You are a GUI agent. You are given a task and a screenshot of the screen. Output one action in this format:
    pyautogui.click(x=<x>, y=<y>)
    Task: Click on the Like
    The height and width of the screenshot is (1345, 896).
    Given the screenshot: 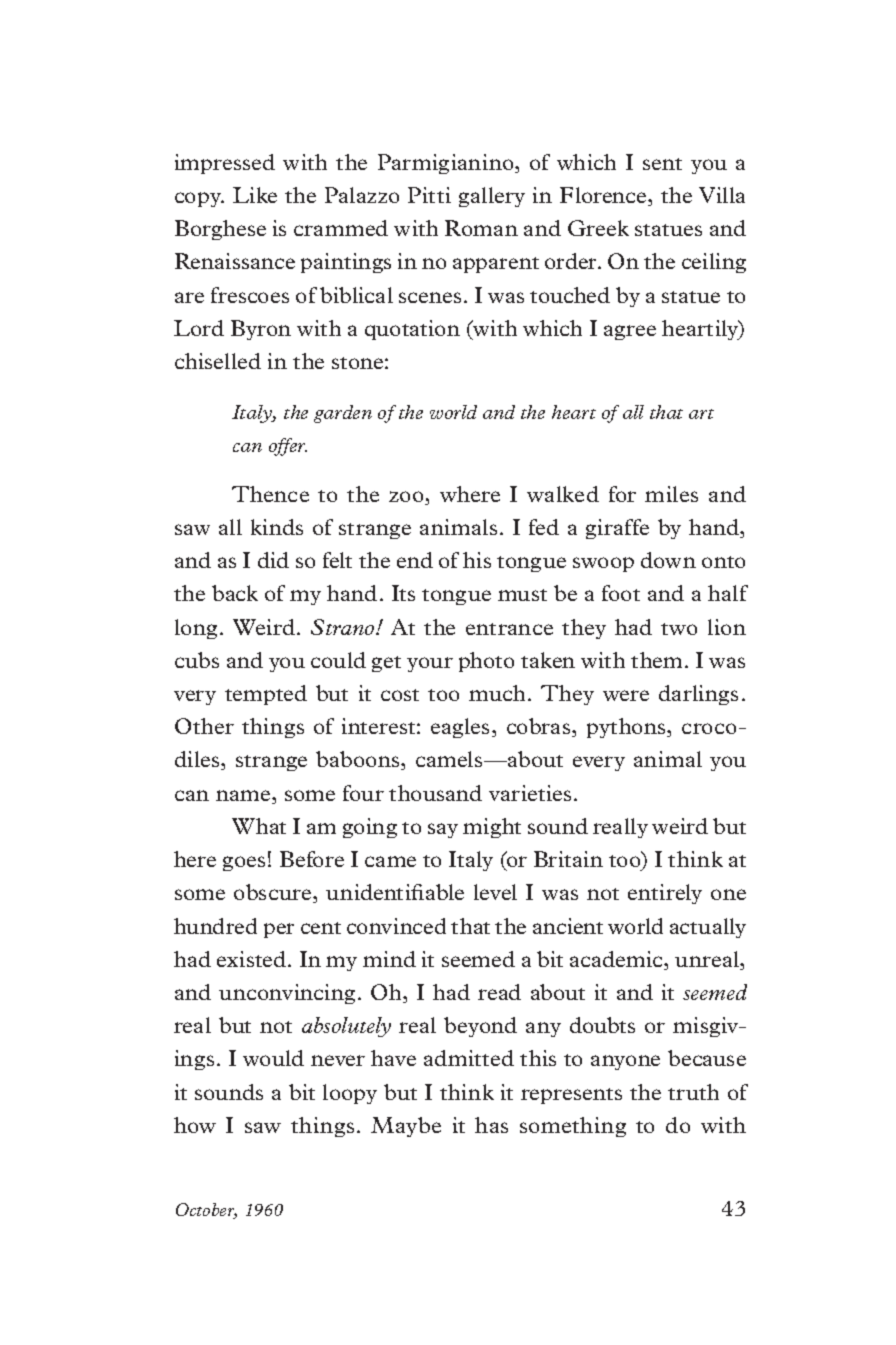 What is the action you would take?
    pyautogui.click(x=255, y=195)
